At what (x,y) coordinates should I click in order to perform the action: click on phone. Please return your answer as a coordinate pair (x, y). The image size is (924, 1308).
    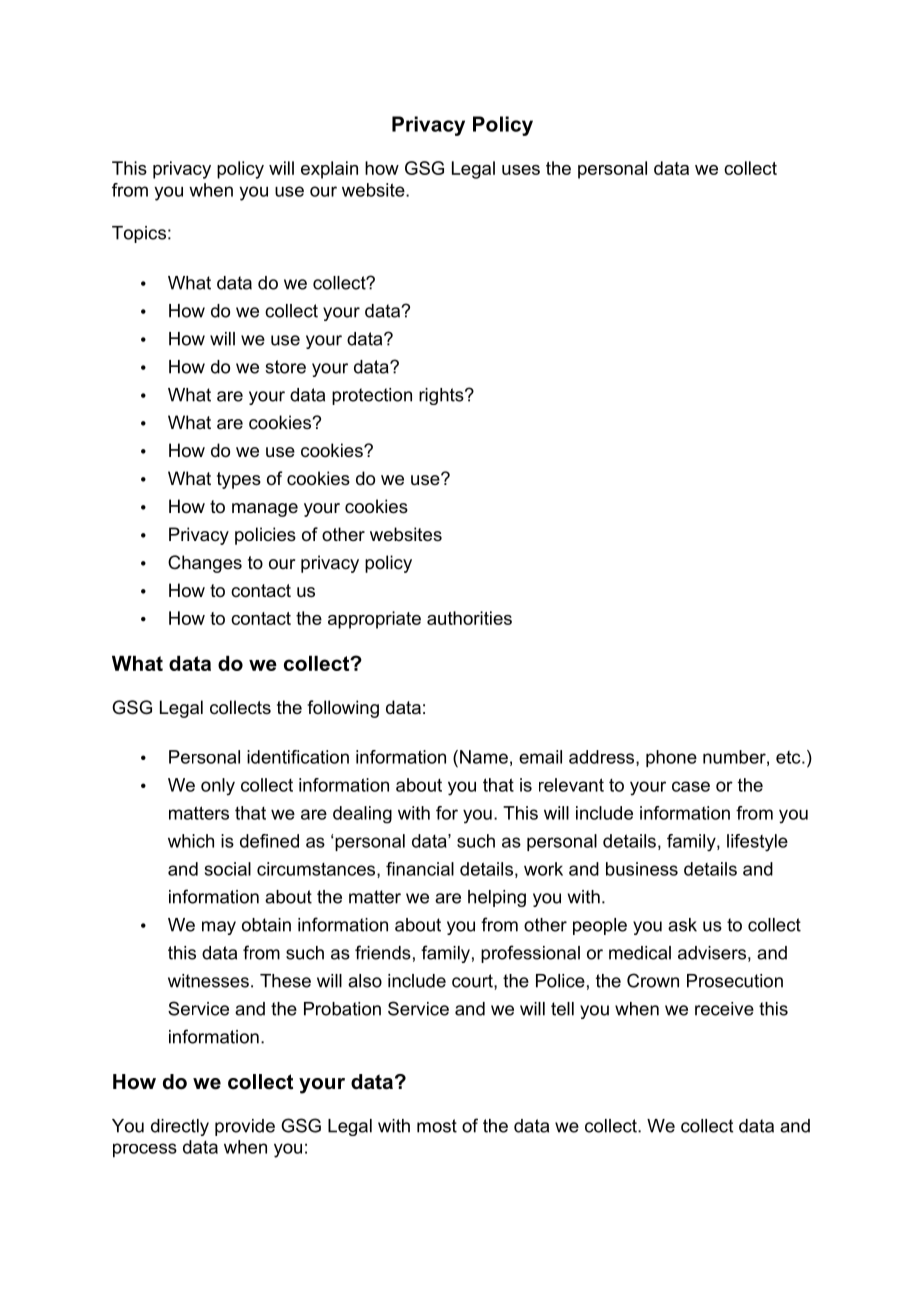
    Looking at the image, I should click on (671, 758).
